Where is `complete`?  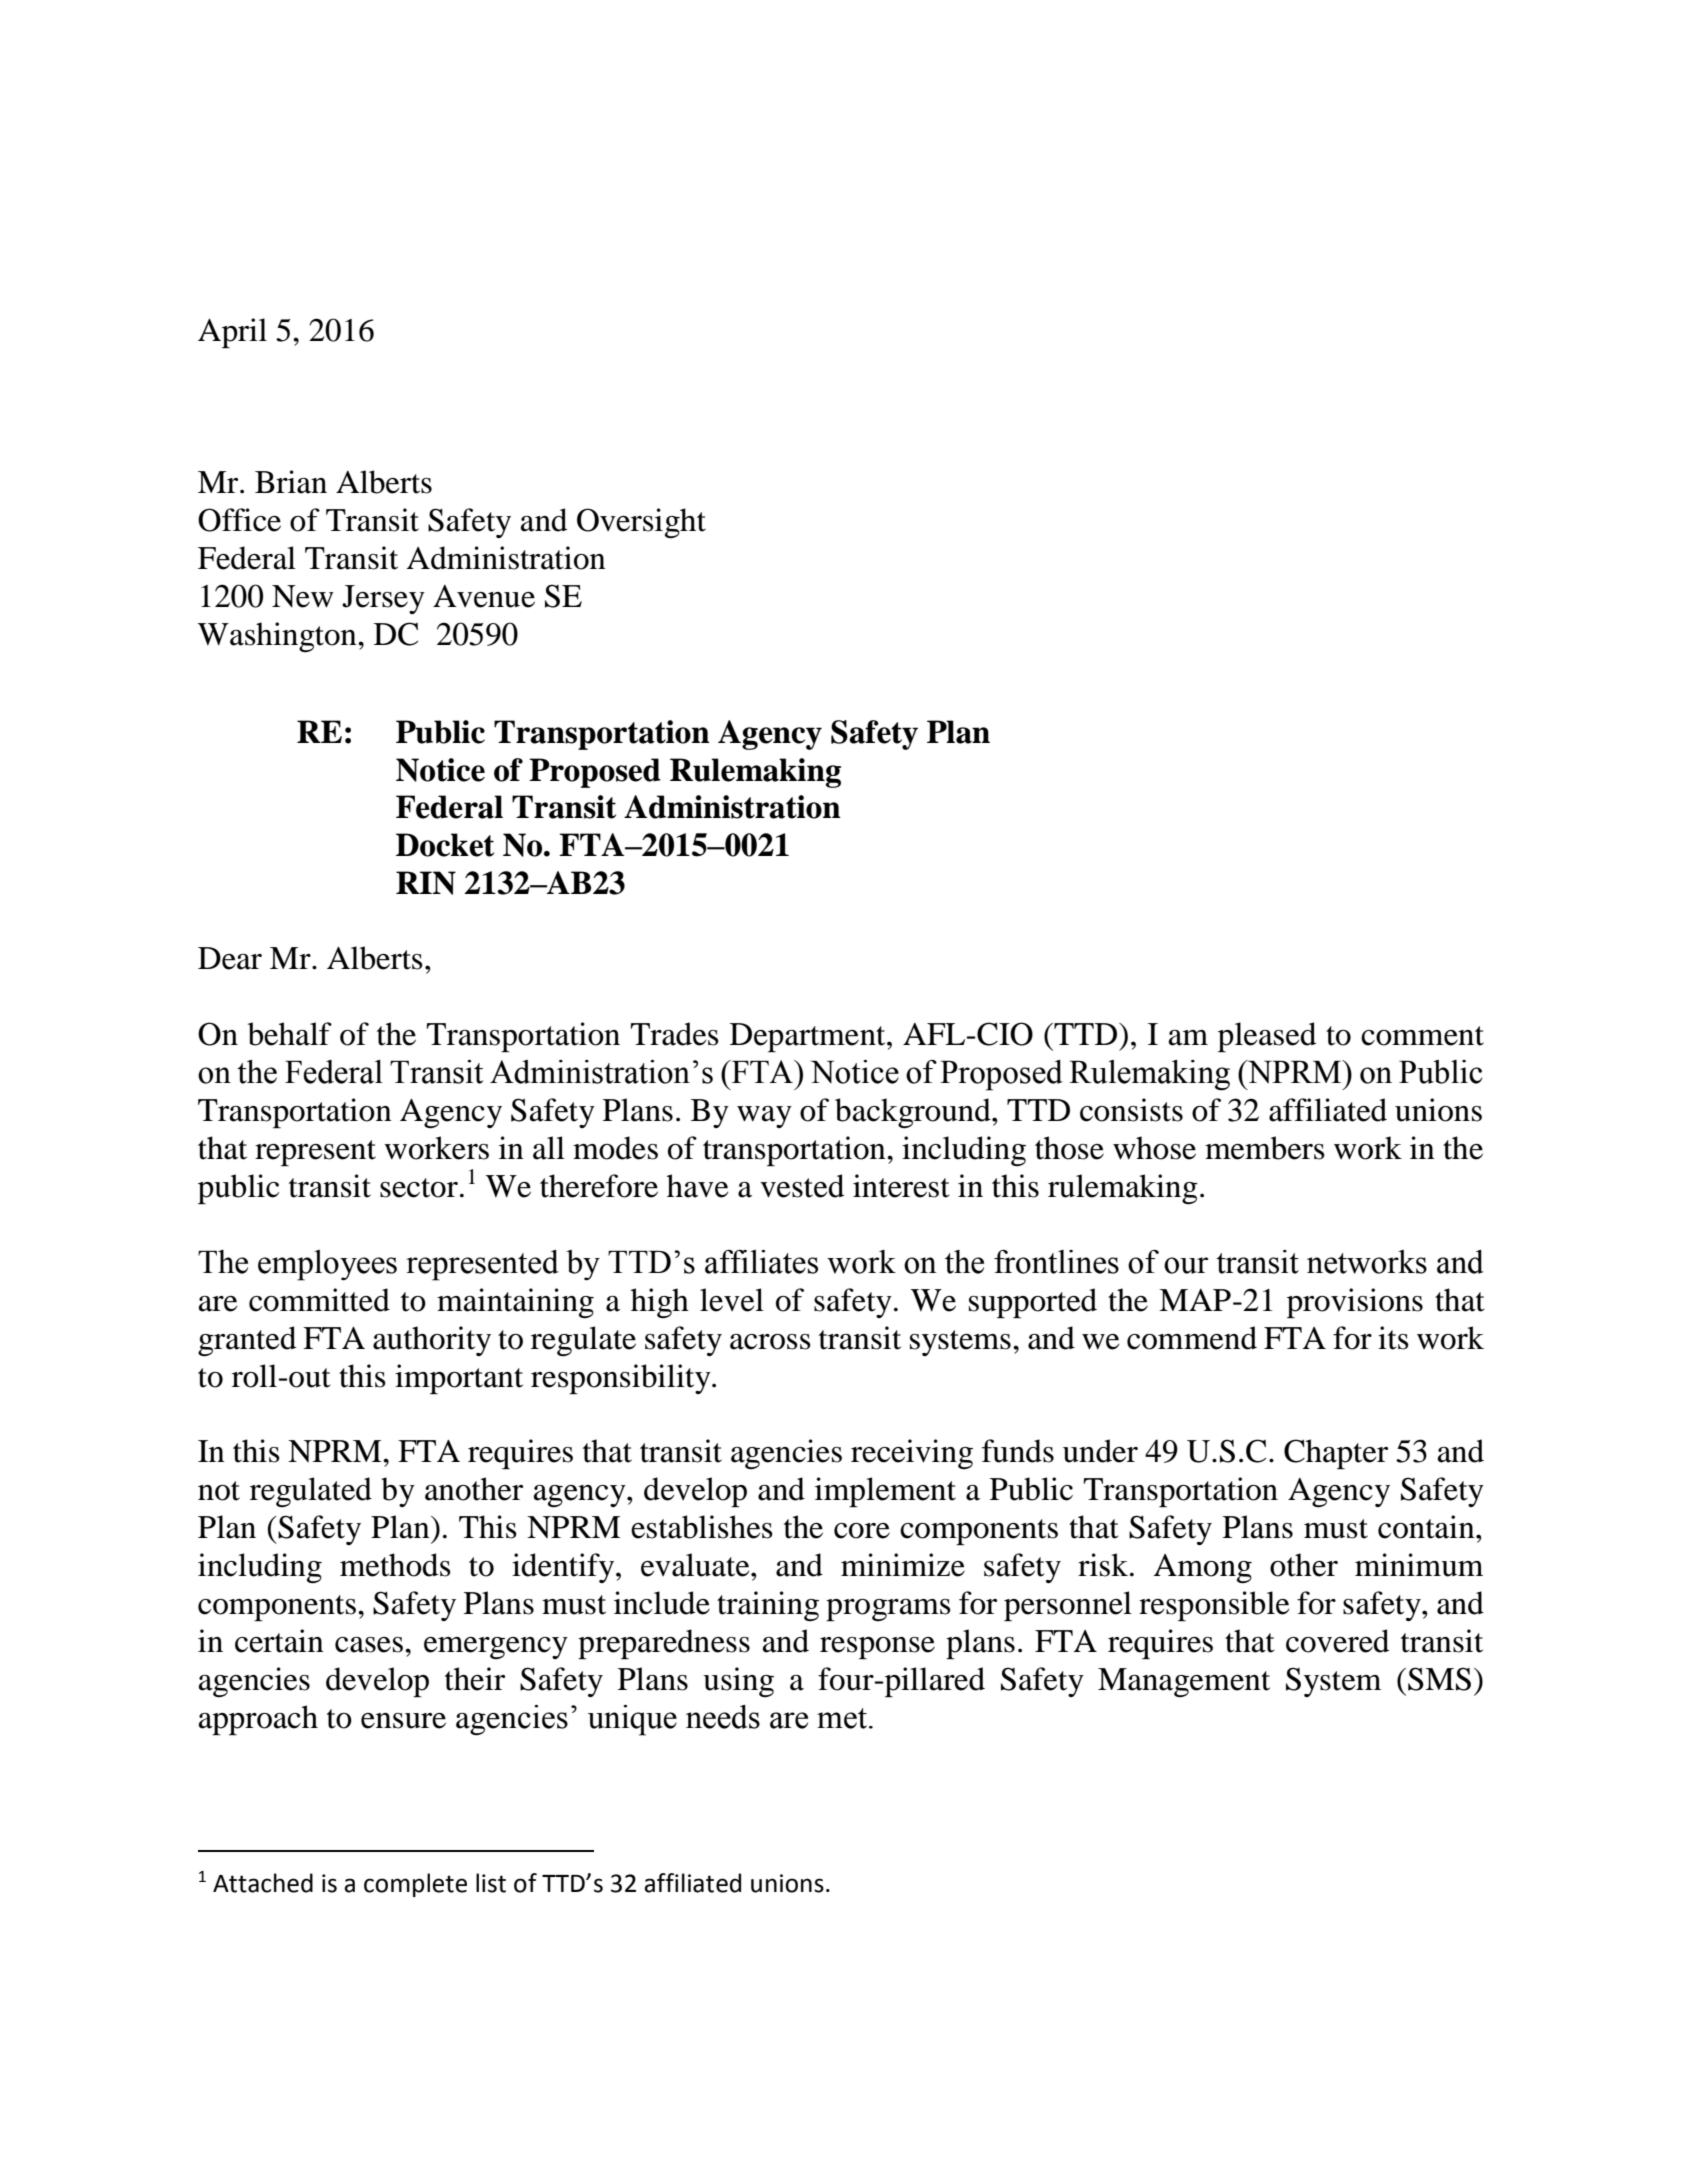
complete is located at coordinates (415, 1885).
